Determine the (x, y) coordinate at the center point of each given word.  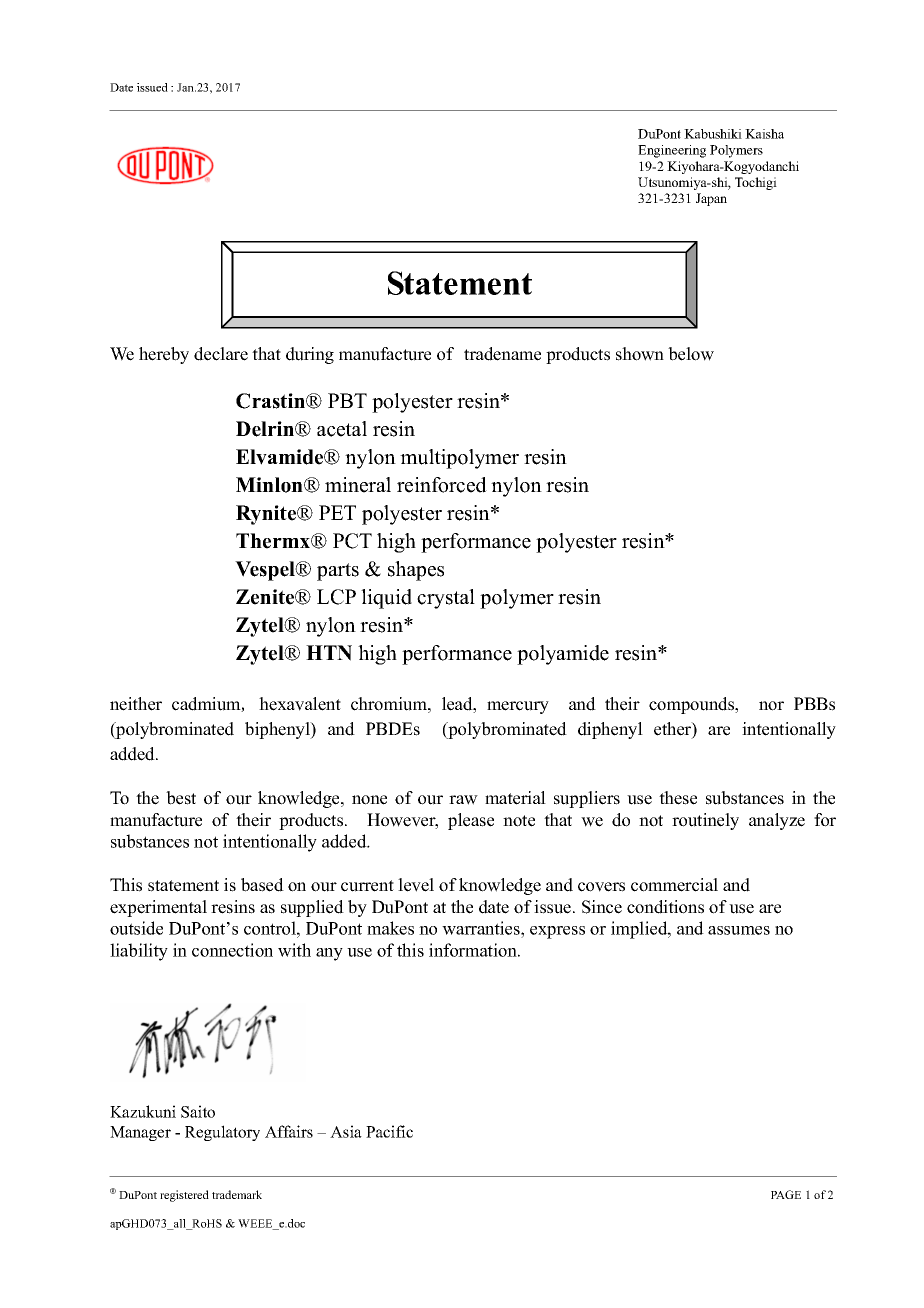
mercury (518, 707)
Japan (711, 199)
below (691, 354)
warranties (482, 928)
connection (232, 950)
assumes (739, 930)
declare (221, 354)
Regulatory (222, 1133)
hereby (164, 355)
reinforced (442, 485)
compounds (693, 705)
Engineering (672, 151)
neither (136, 704)
